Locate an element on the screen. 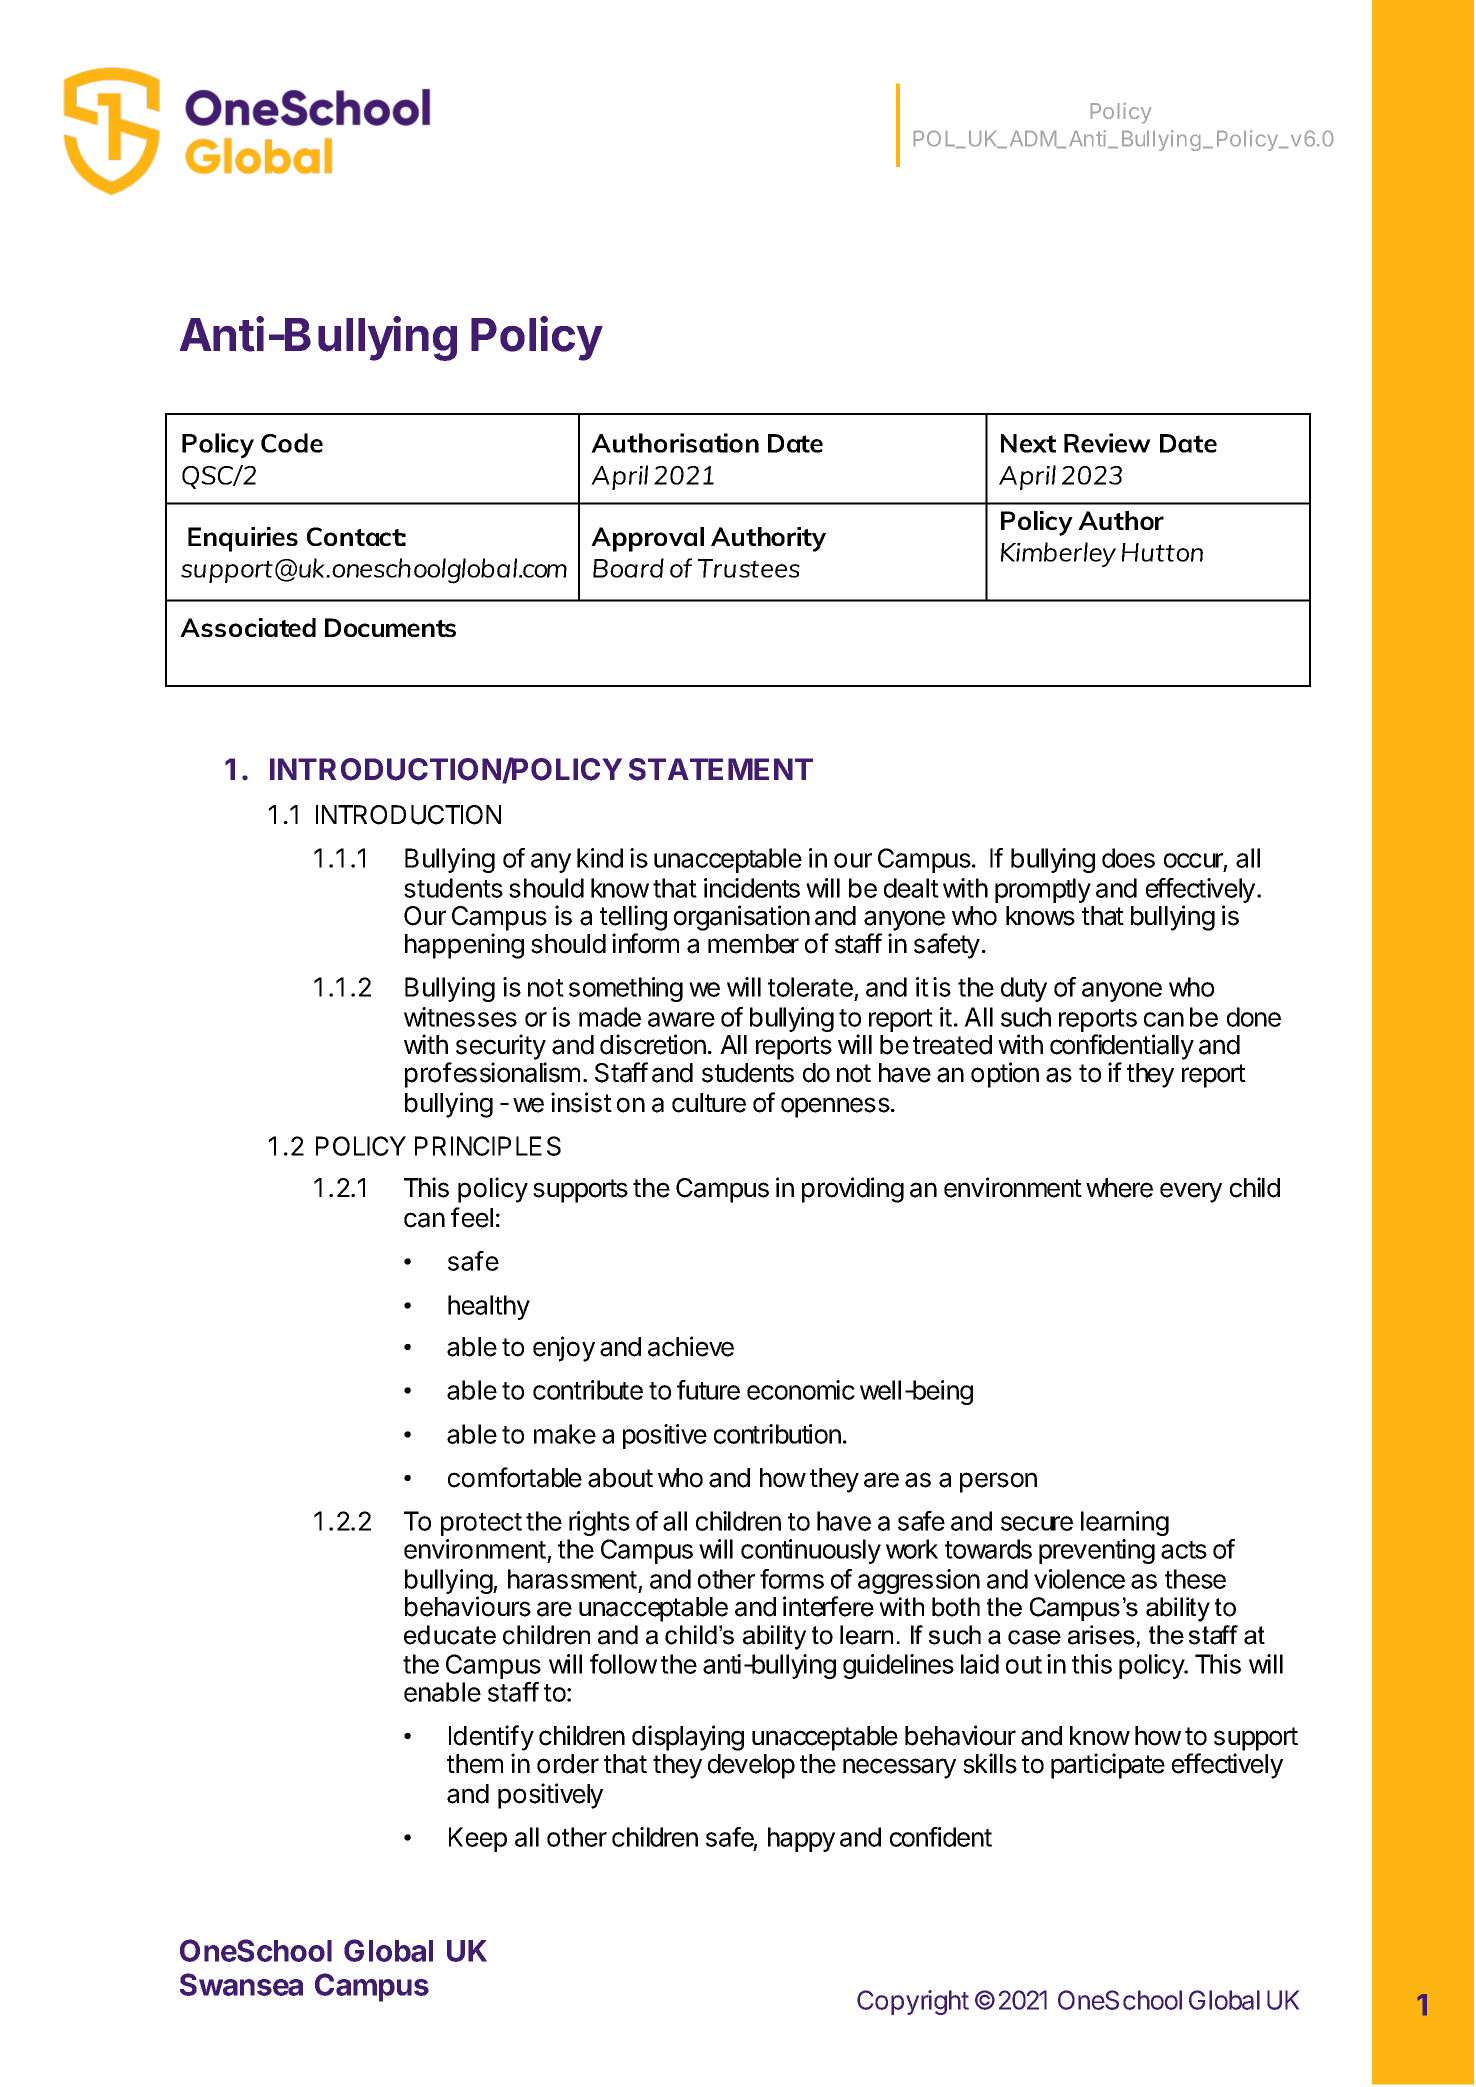 The width and height of the screenshot is (1476, 2087). PRINCIPLES is located at coordinates (488, 1146).
